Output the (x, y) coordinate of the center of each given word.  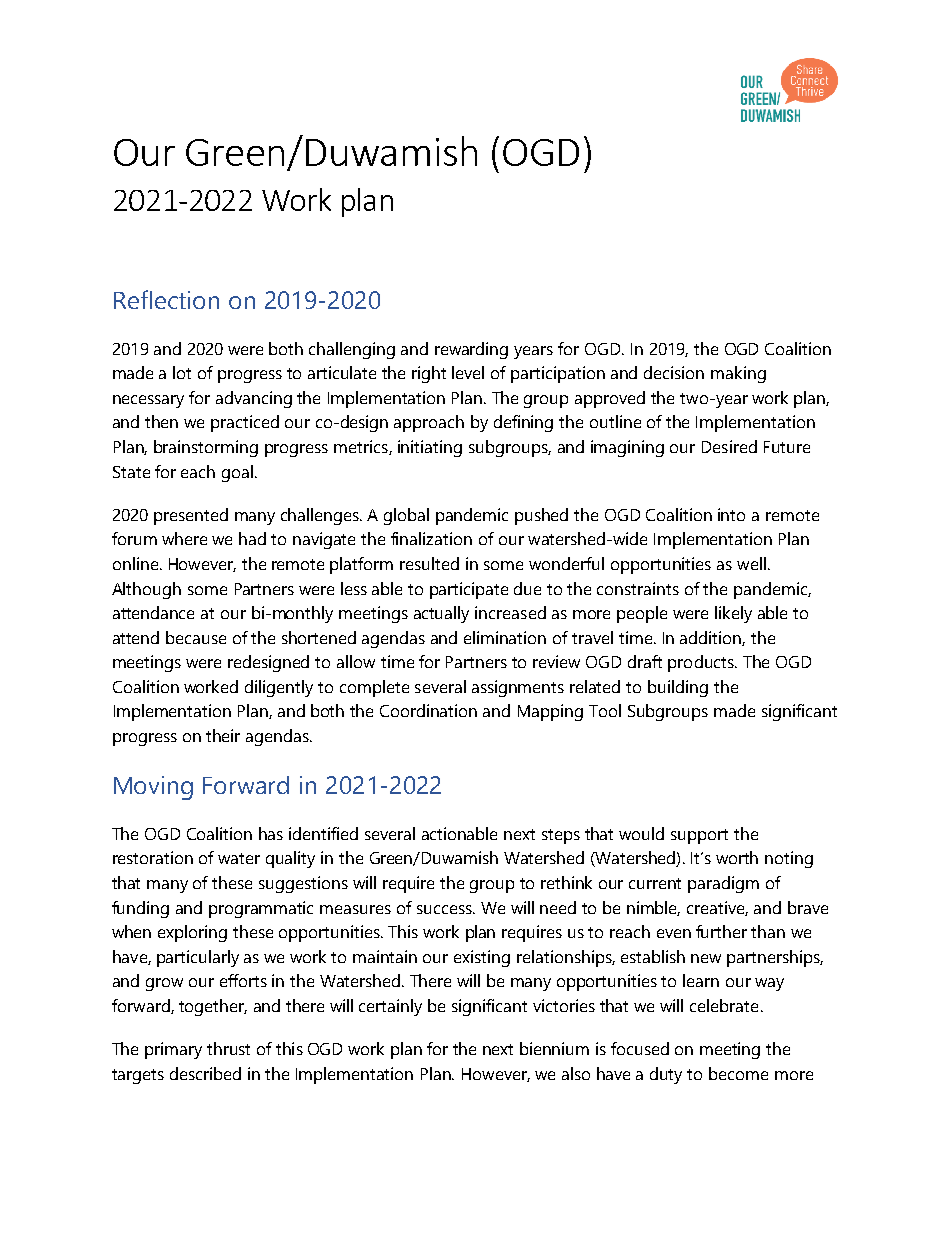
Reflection (166, 299)
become (738, 1073)
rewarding (471, 350)
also (576, 1073)
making (738, 374)
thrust (228, 1048)
